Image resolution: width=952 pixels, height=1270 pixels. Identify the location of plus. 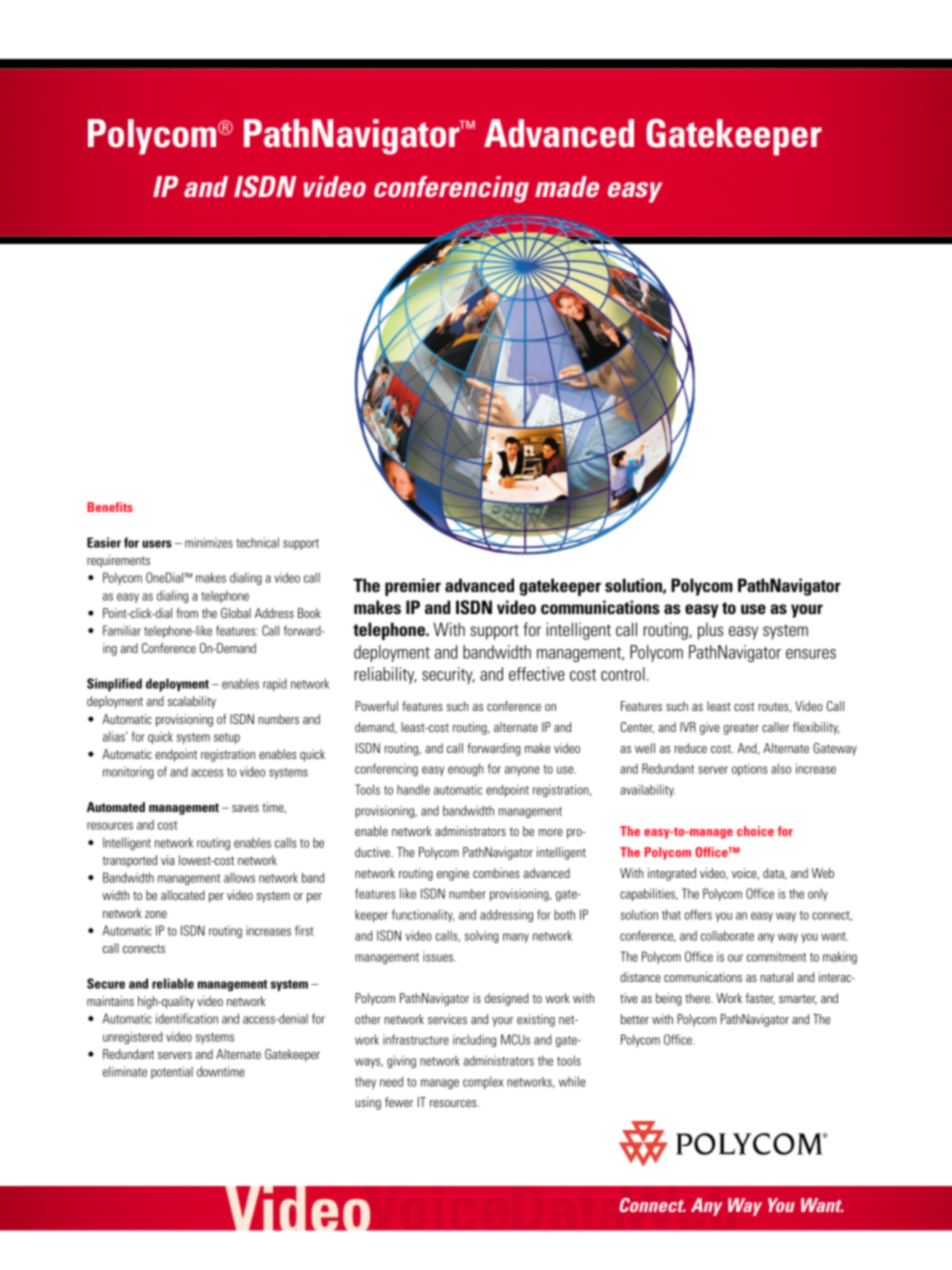
(710, 631).
